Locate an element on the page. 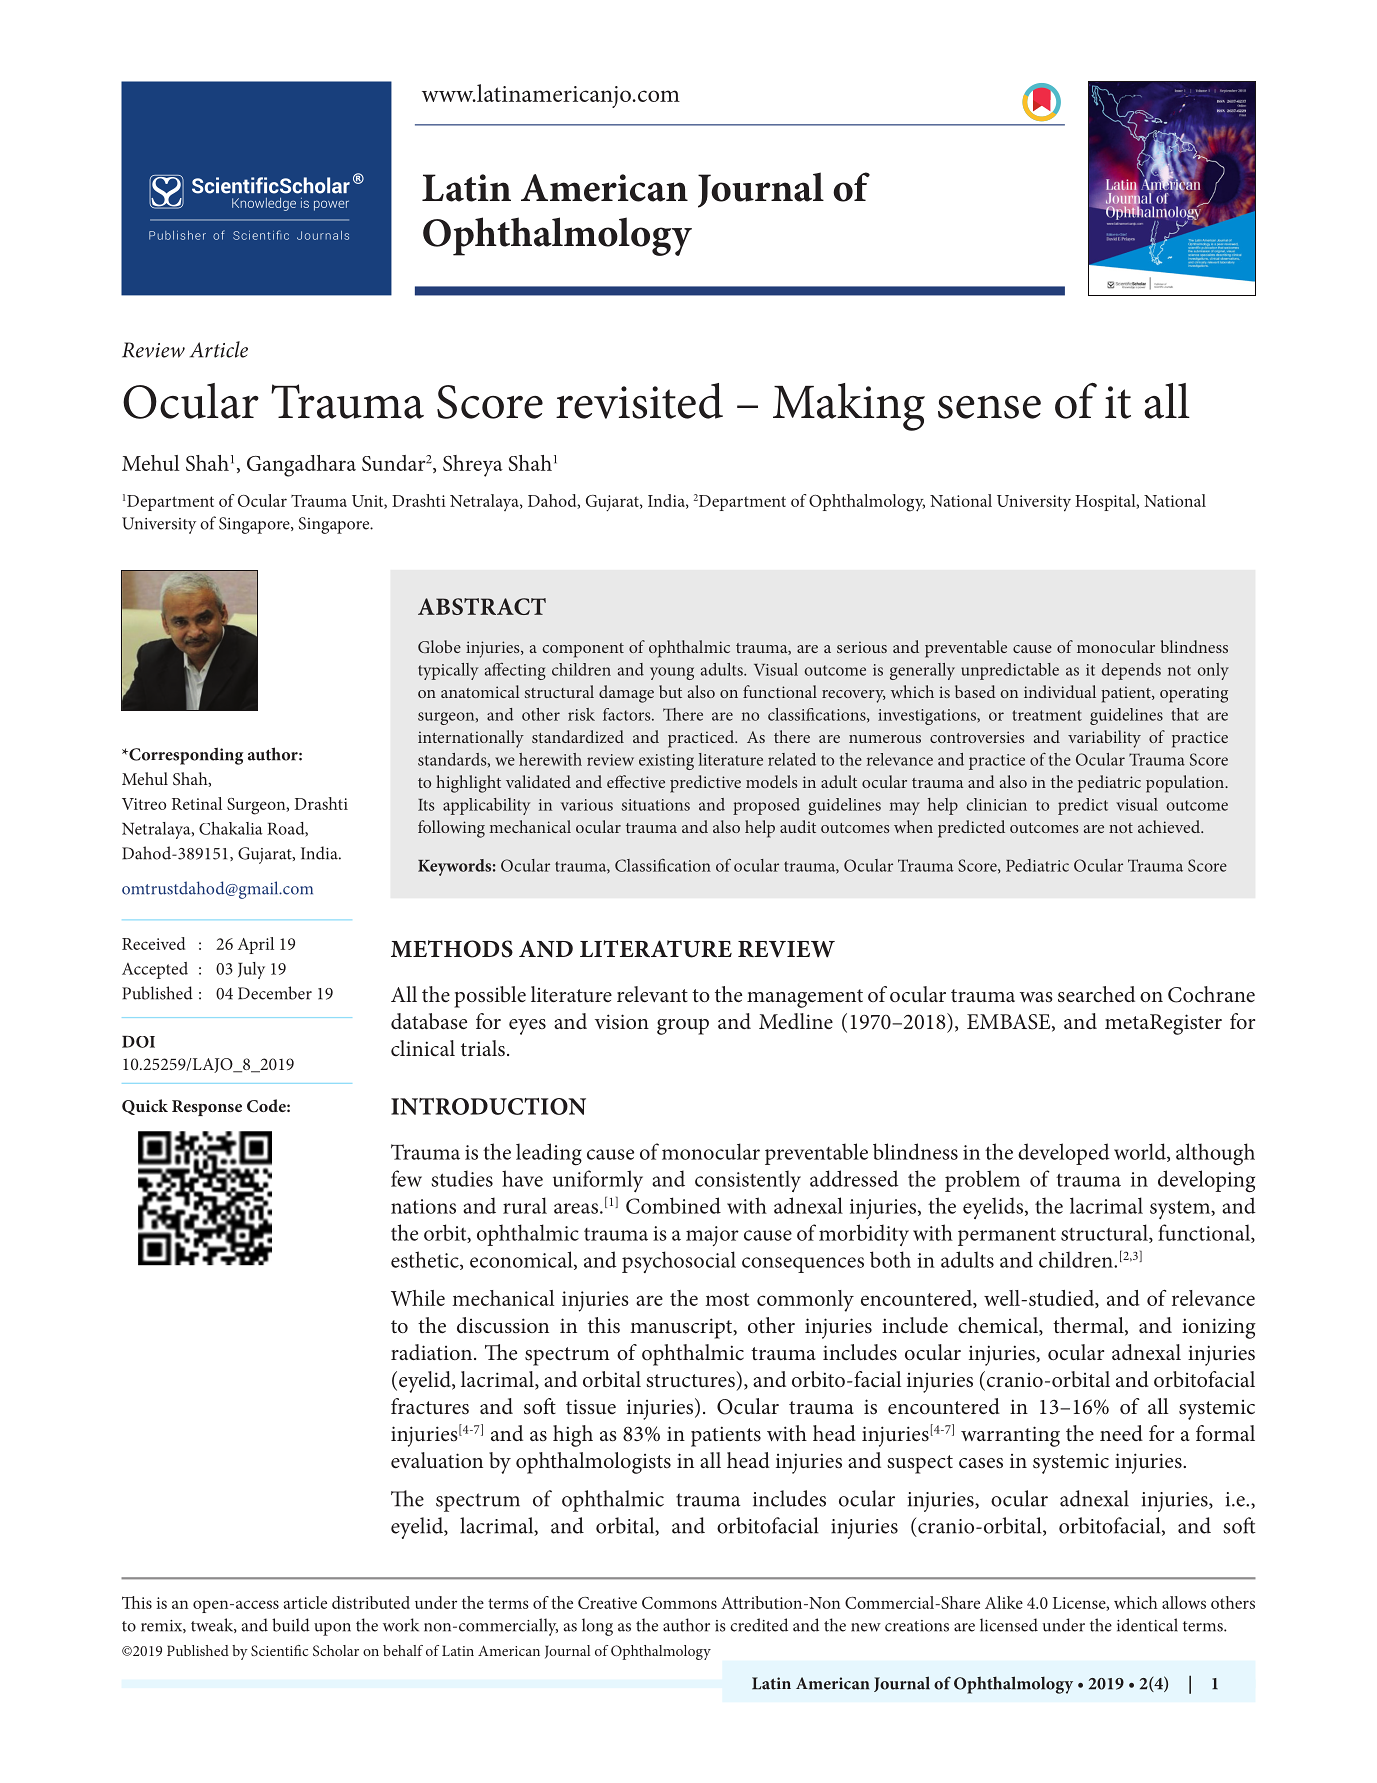 This image has width=1377, height=1783. sense is located at coordinates (989, 407).
